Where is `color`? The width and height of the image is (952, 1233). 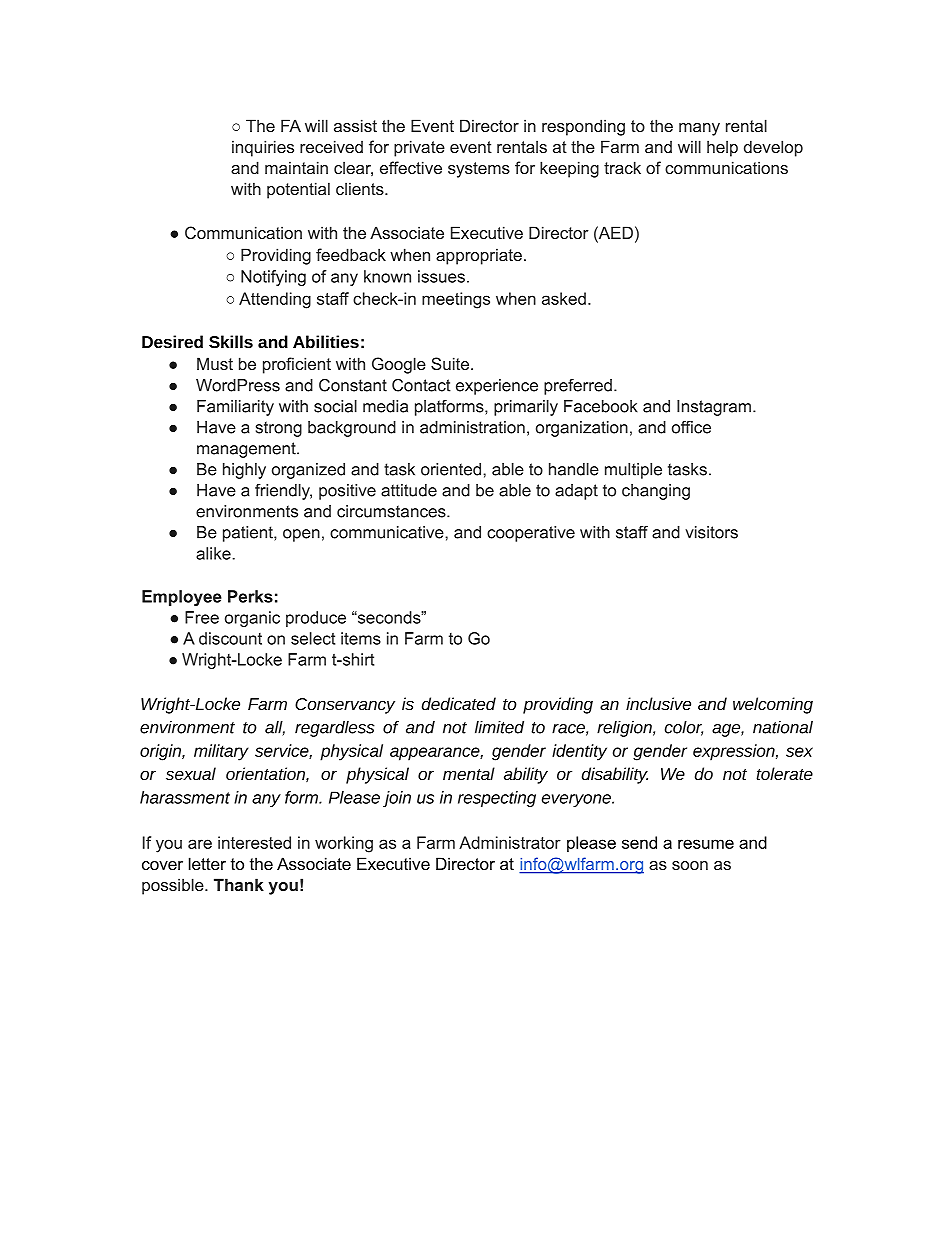 color is located at coordinates (684, 728).
